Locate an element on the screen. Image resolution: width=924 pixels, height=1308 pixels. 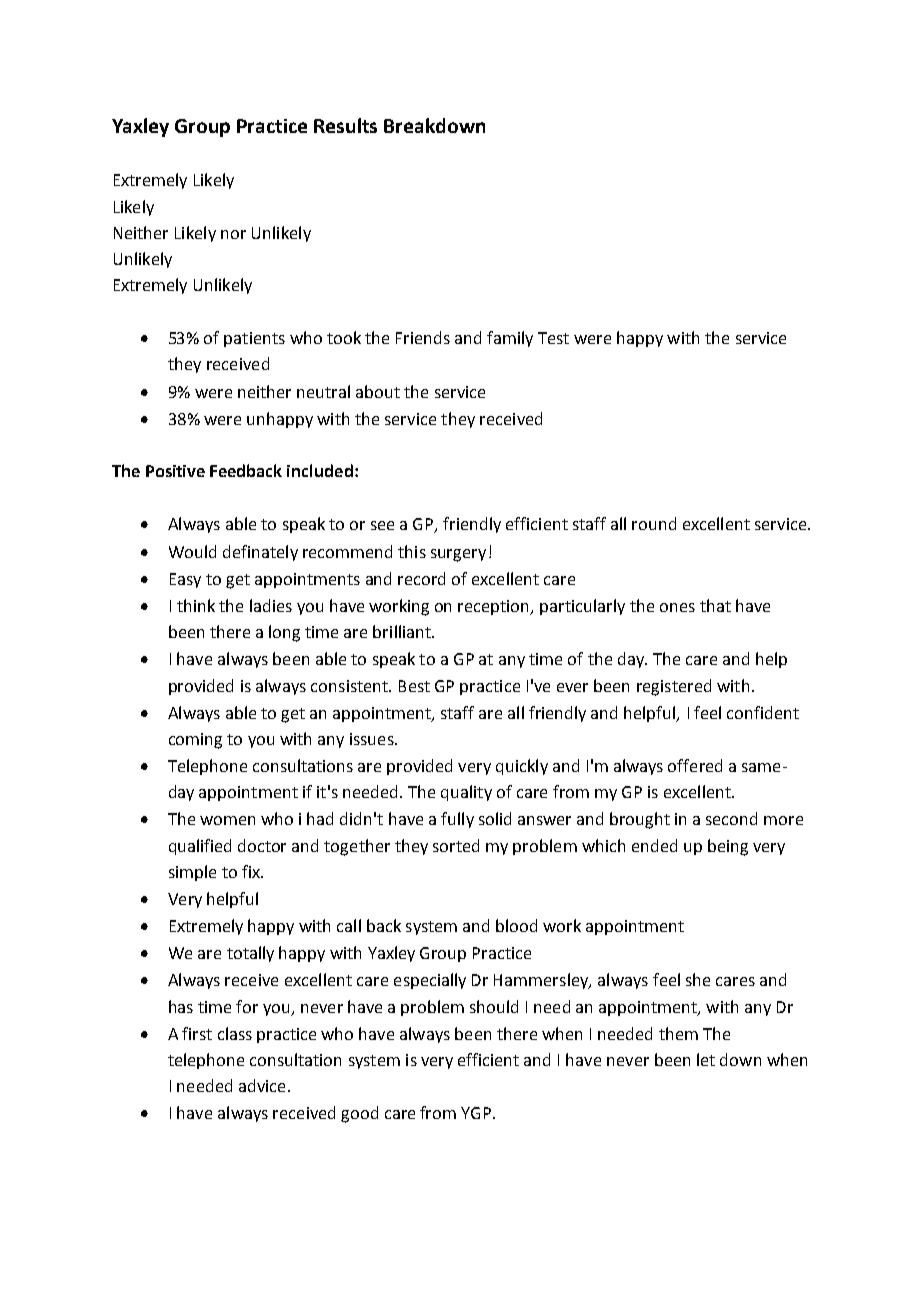
surgery is located at coordinates (458, 555).
